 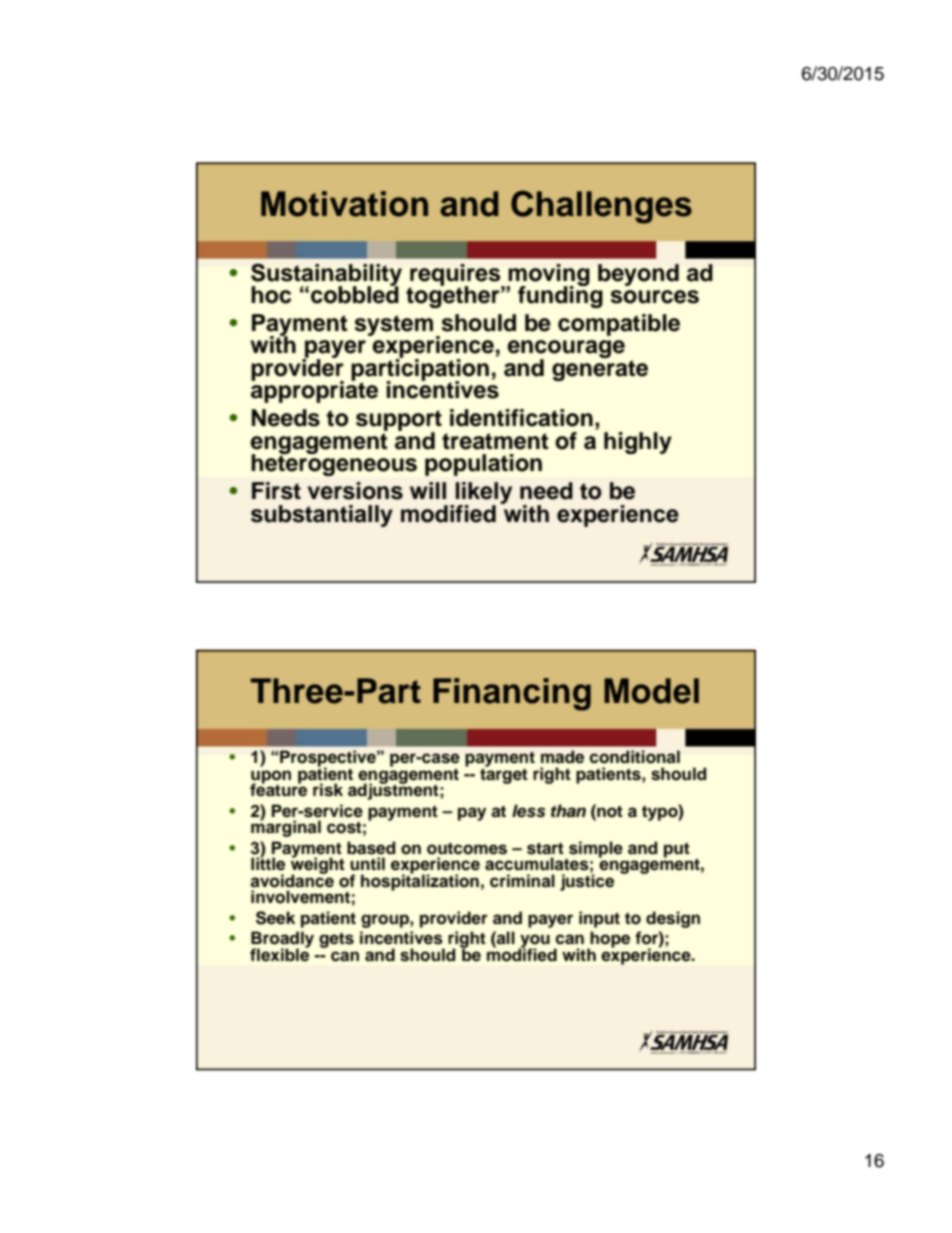 I want to click on gets, so click(x=336, y=940).
